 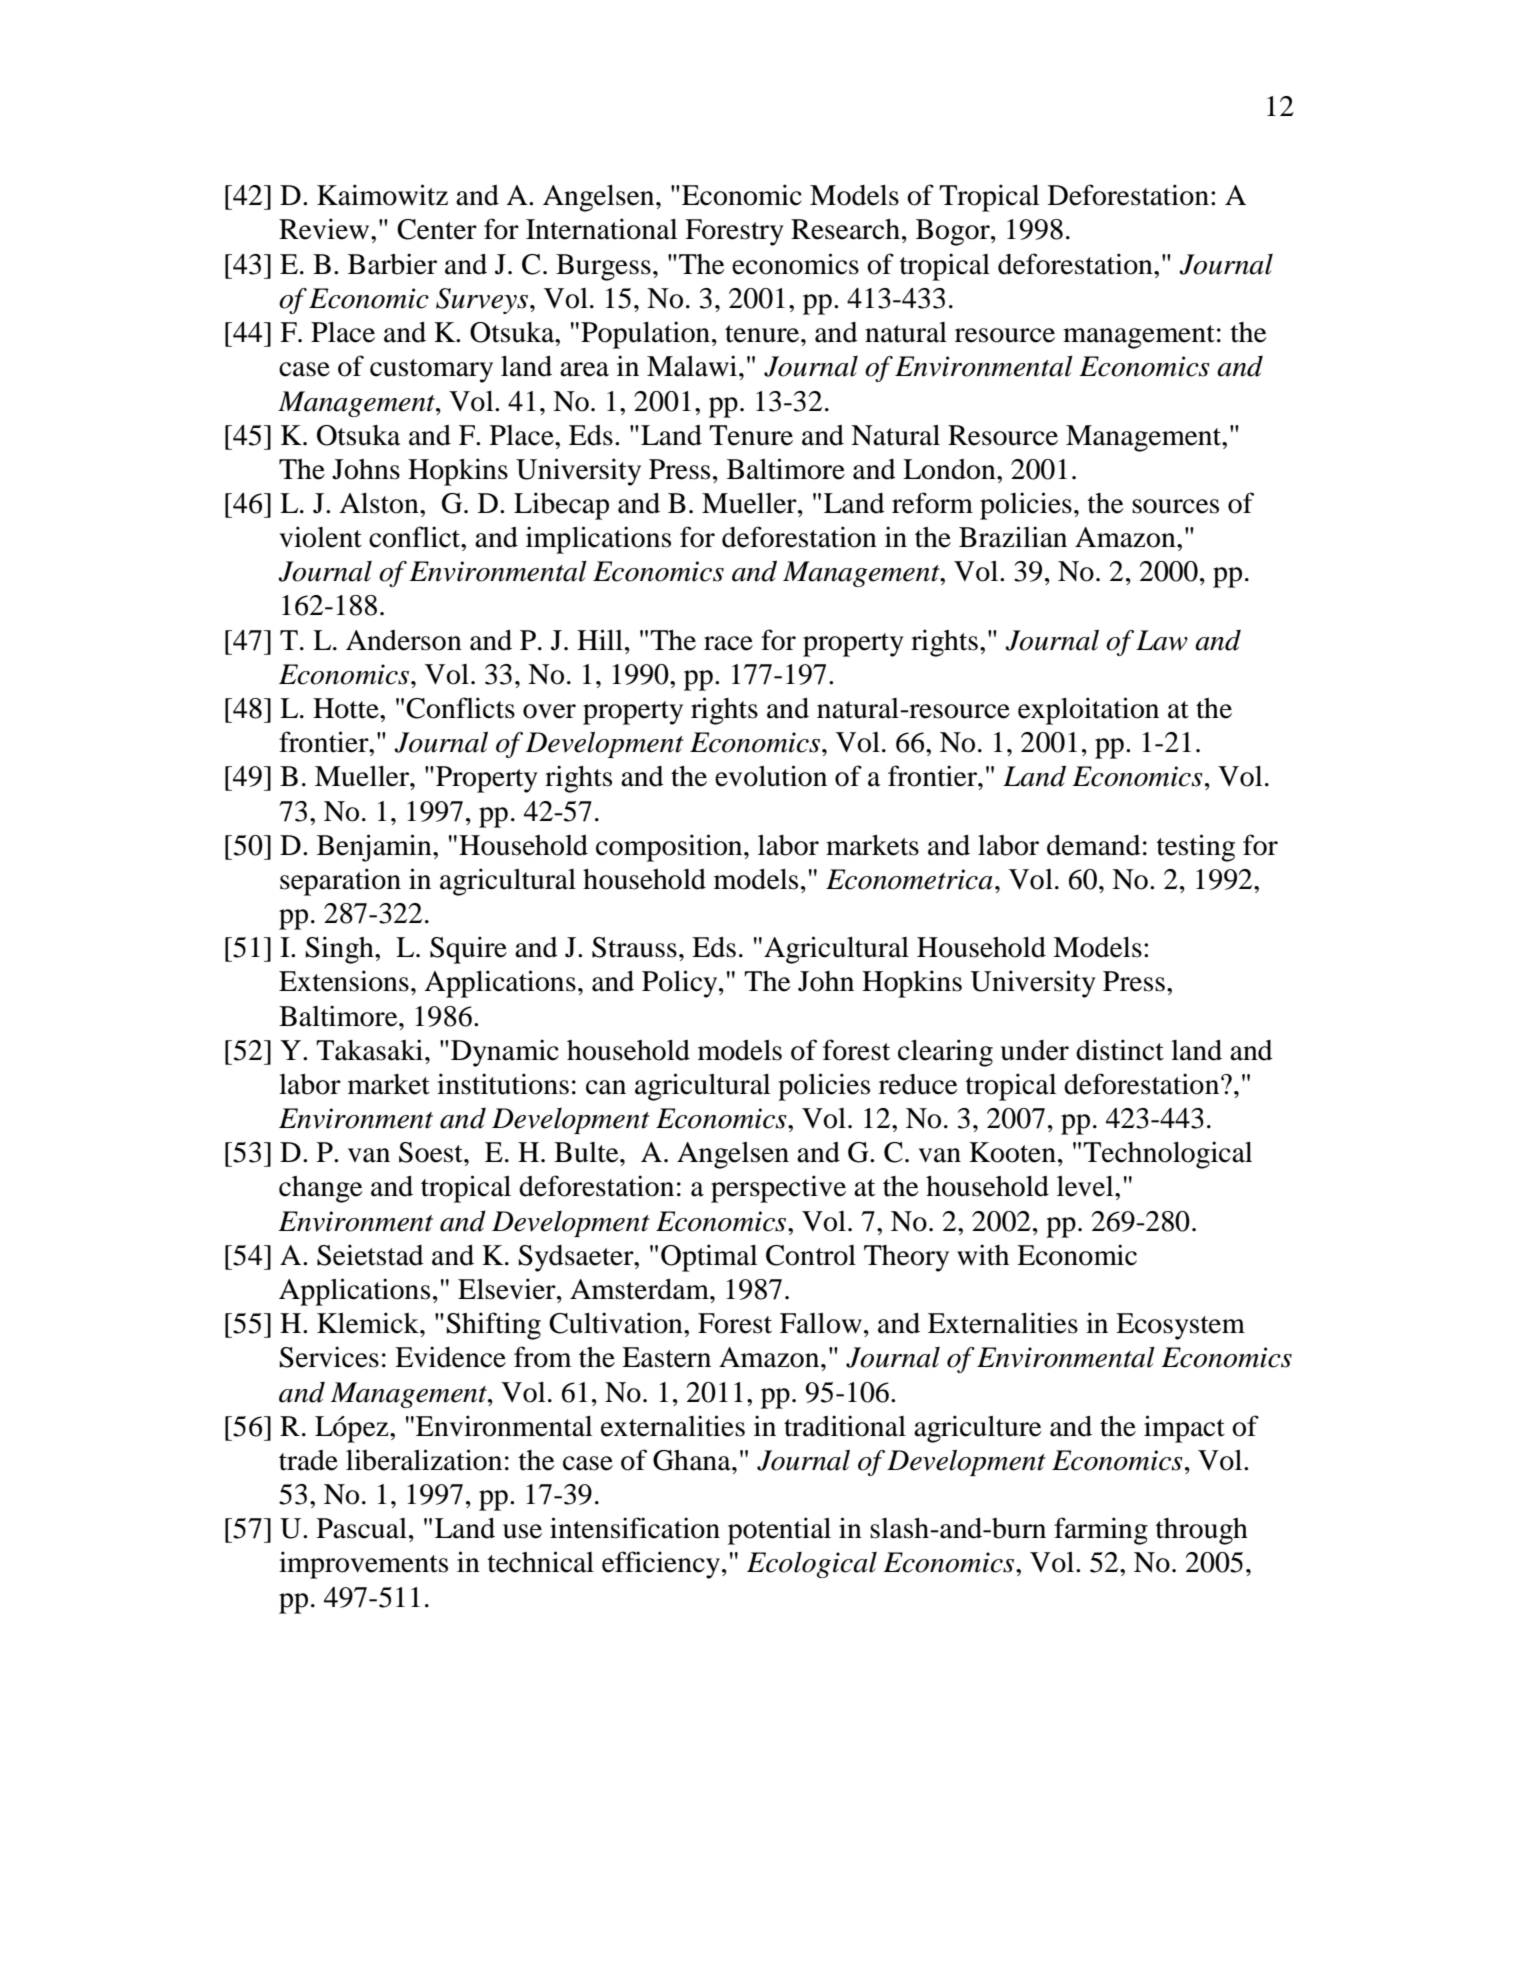 What do you see at coordinates (404, 640) in the page?
I see `Anderson` at bounding box center [404, 640].
